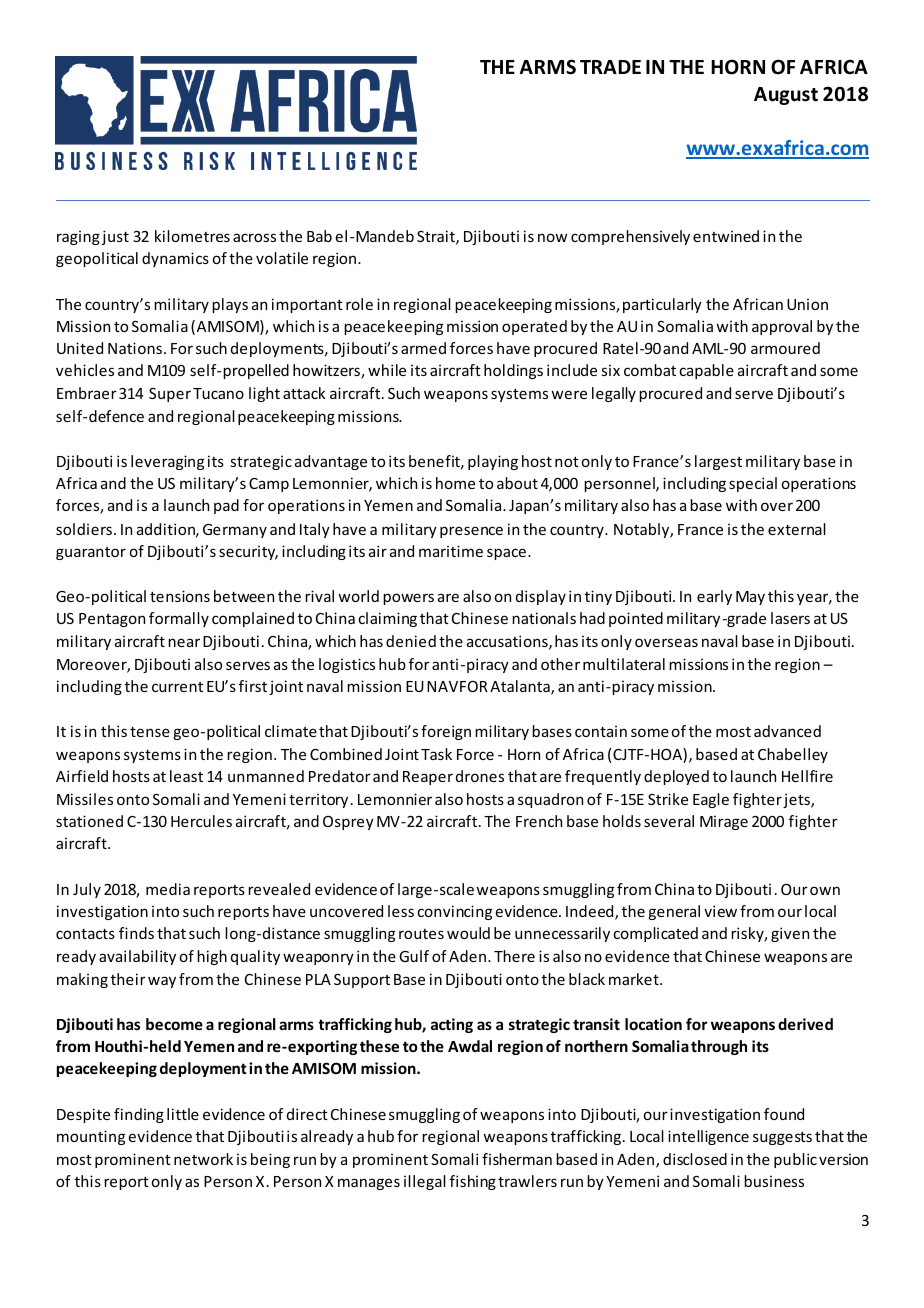  Describe the element at coordinates (753, 484) in the document. I see `special` at that location.
